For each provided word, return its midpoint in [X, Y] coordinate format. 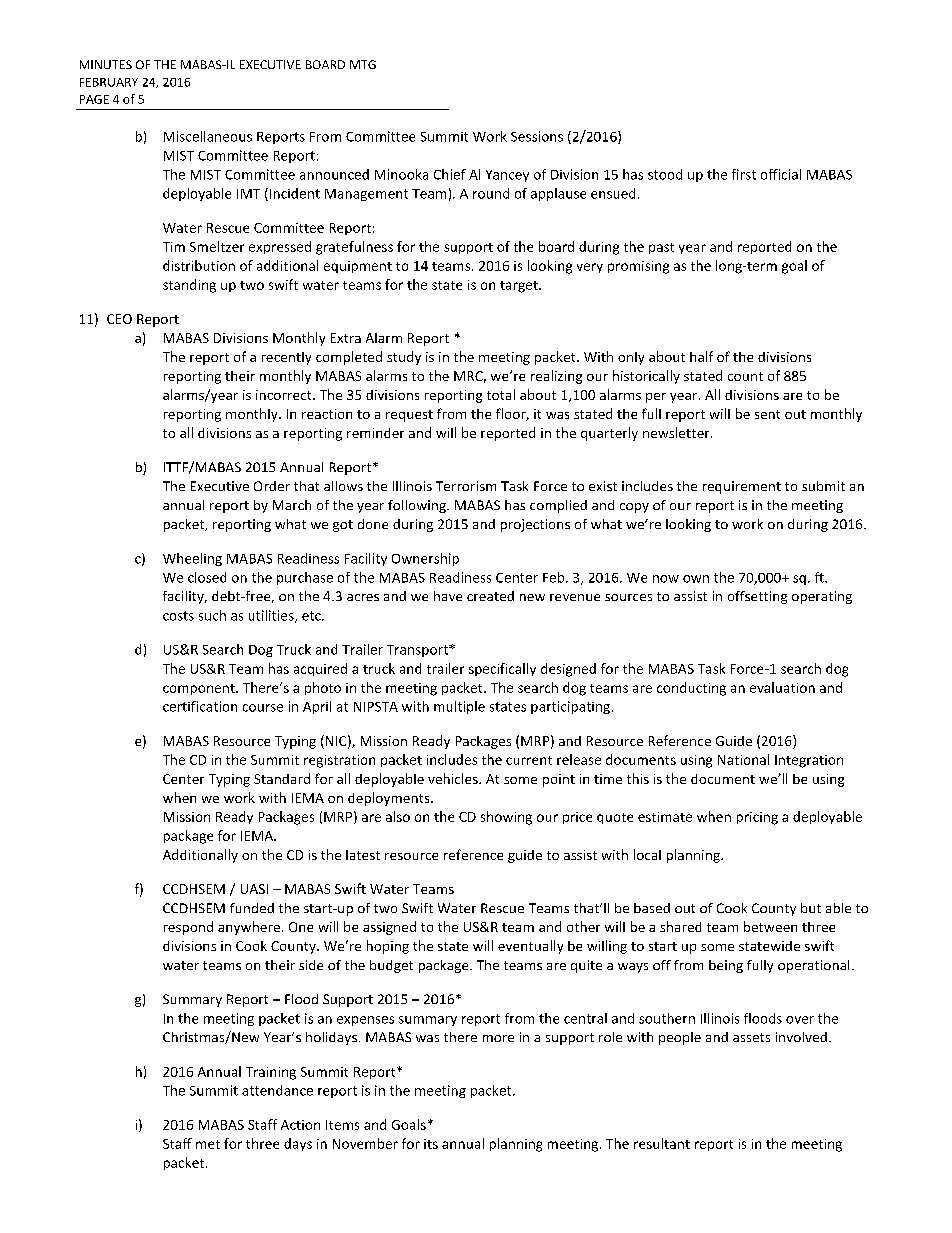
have [448, 596]
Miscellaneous [208, 136]
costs [178, 616]
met [208, 1144]
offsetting [757, 597]
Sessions [537, 136]
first [744, 174]
